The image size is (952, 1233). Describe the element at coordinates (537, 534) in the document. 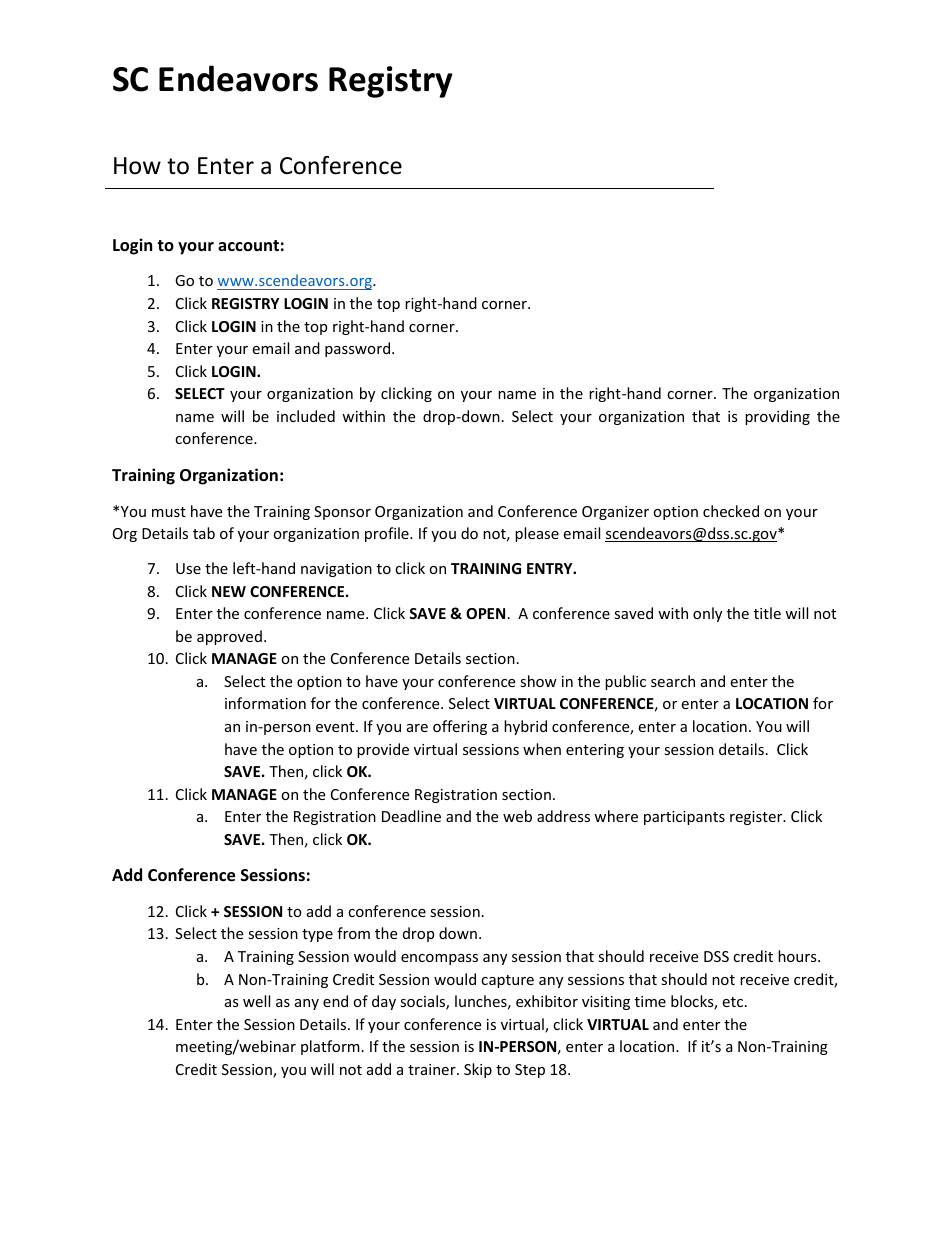

I see `please` at that location.
